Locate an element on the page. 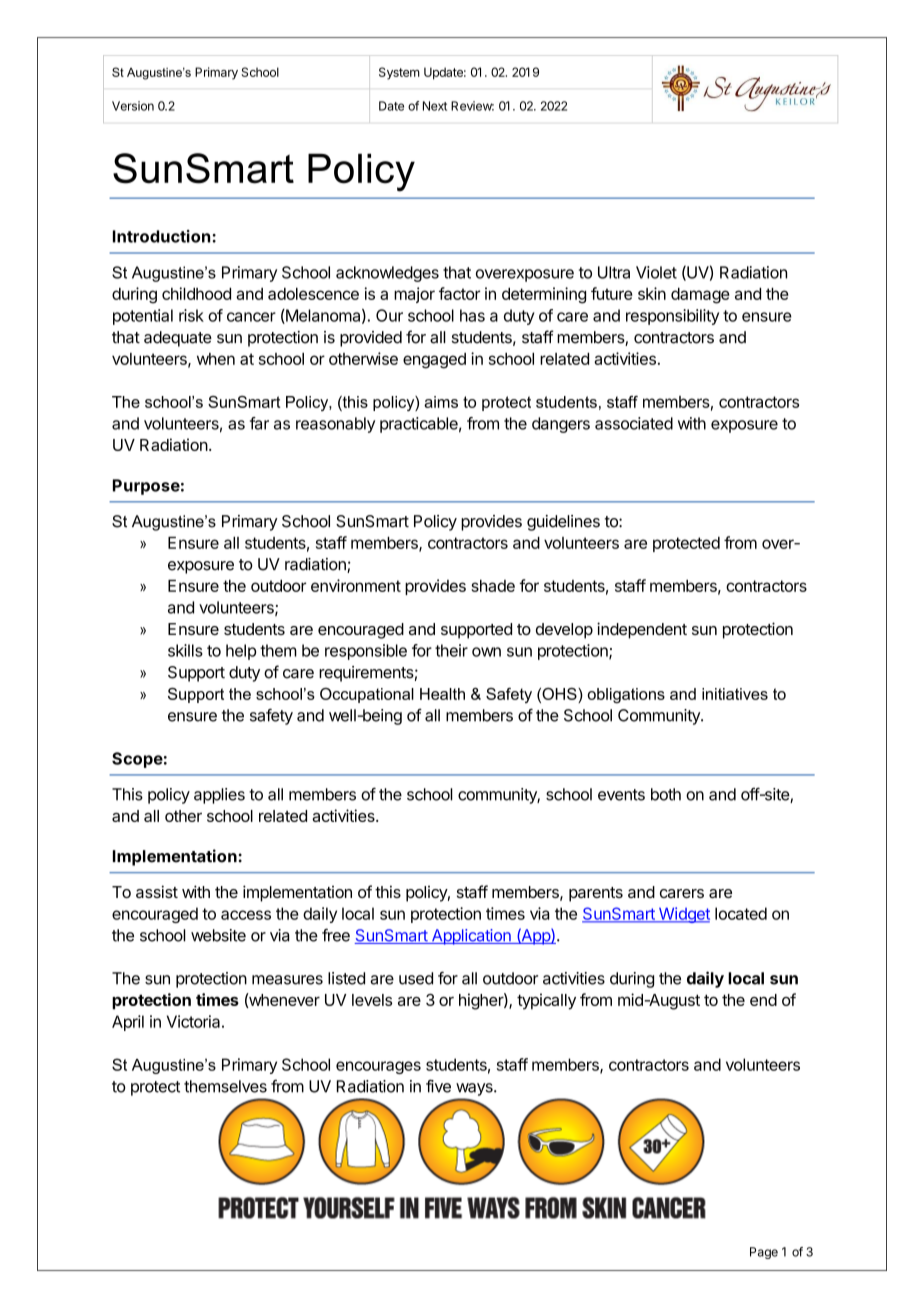 The width and height of the document is (924, 1308). April is located at coordinates (128, 1023).
